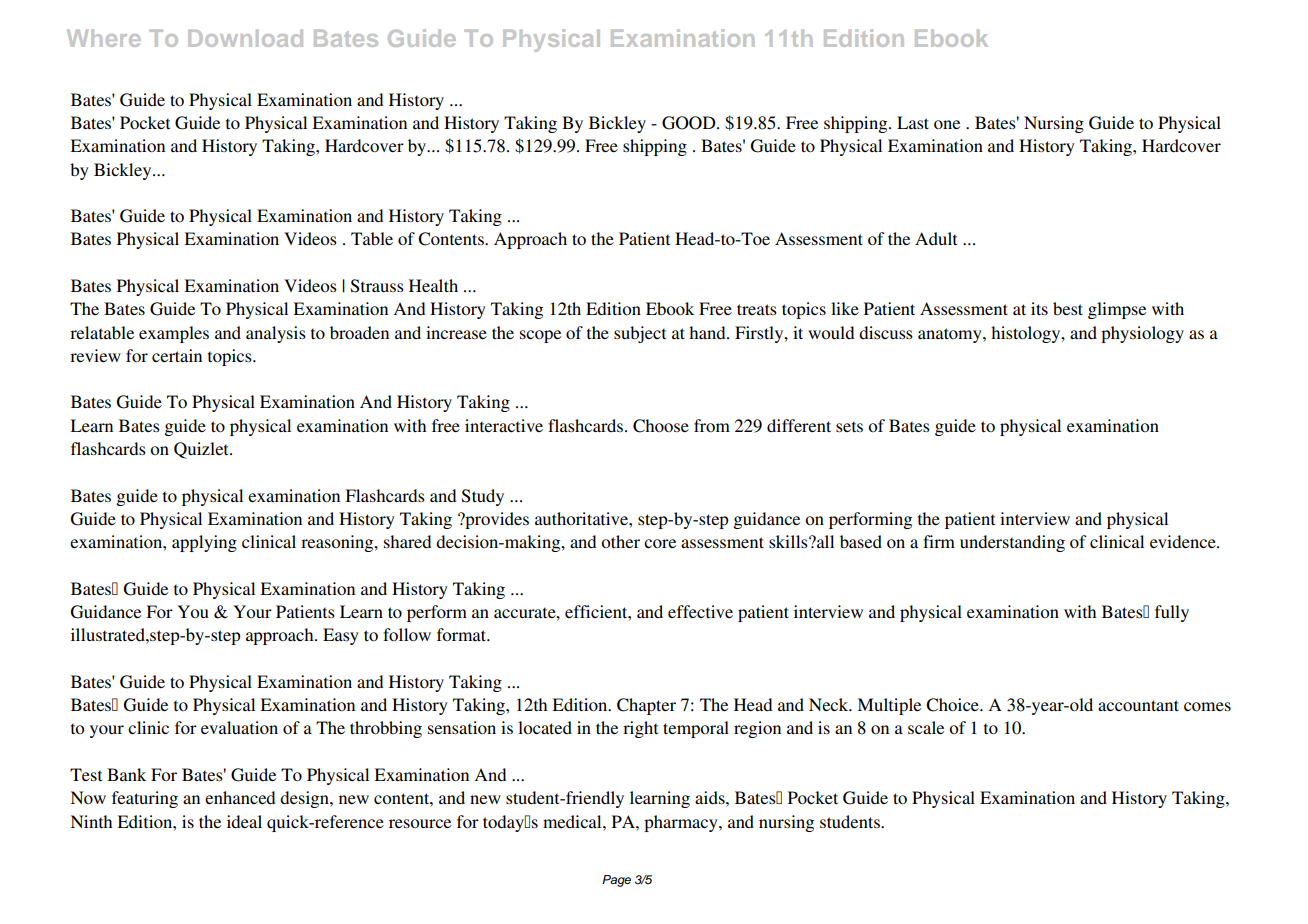  I want to click on ideal, so click(244, 821).
